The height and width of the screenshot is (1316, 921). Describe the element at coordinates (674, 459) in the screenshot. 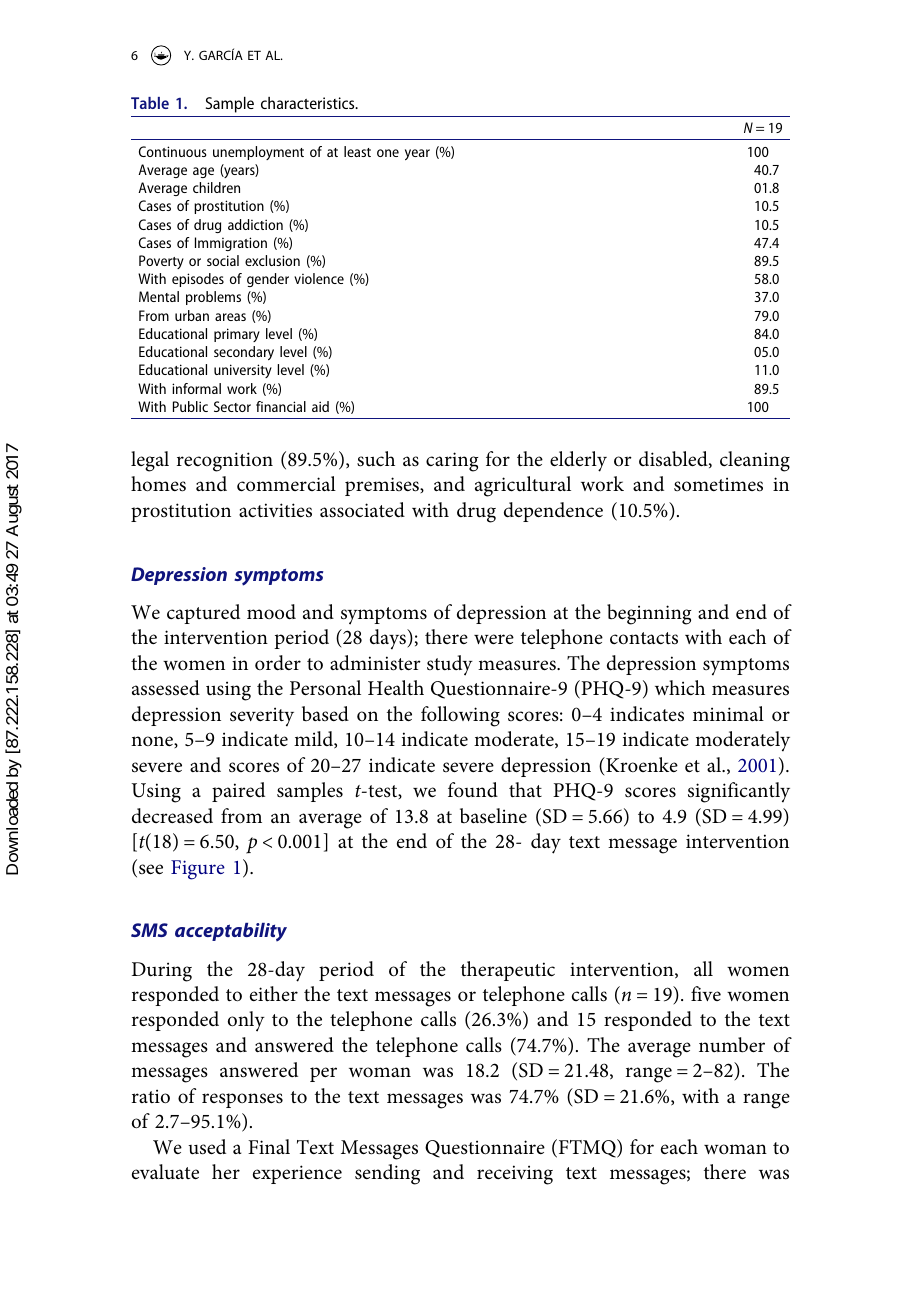

I see `disabled` at that location.
